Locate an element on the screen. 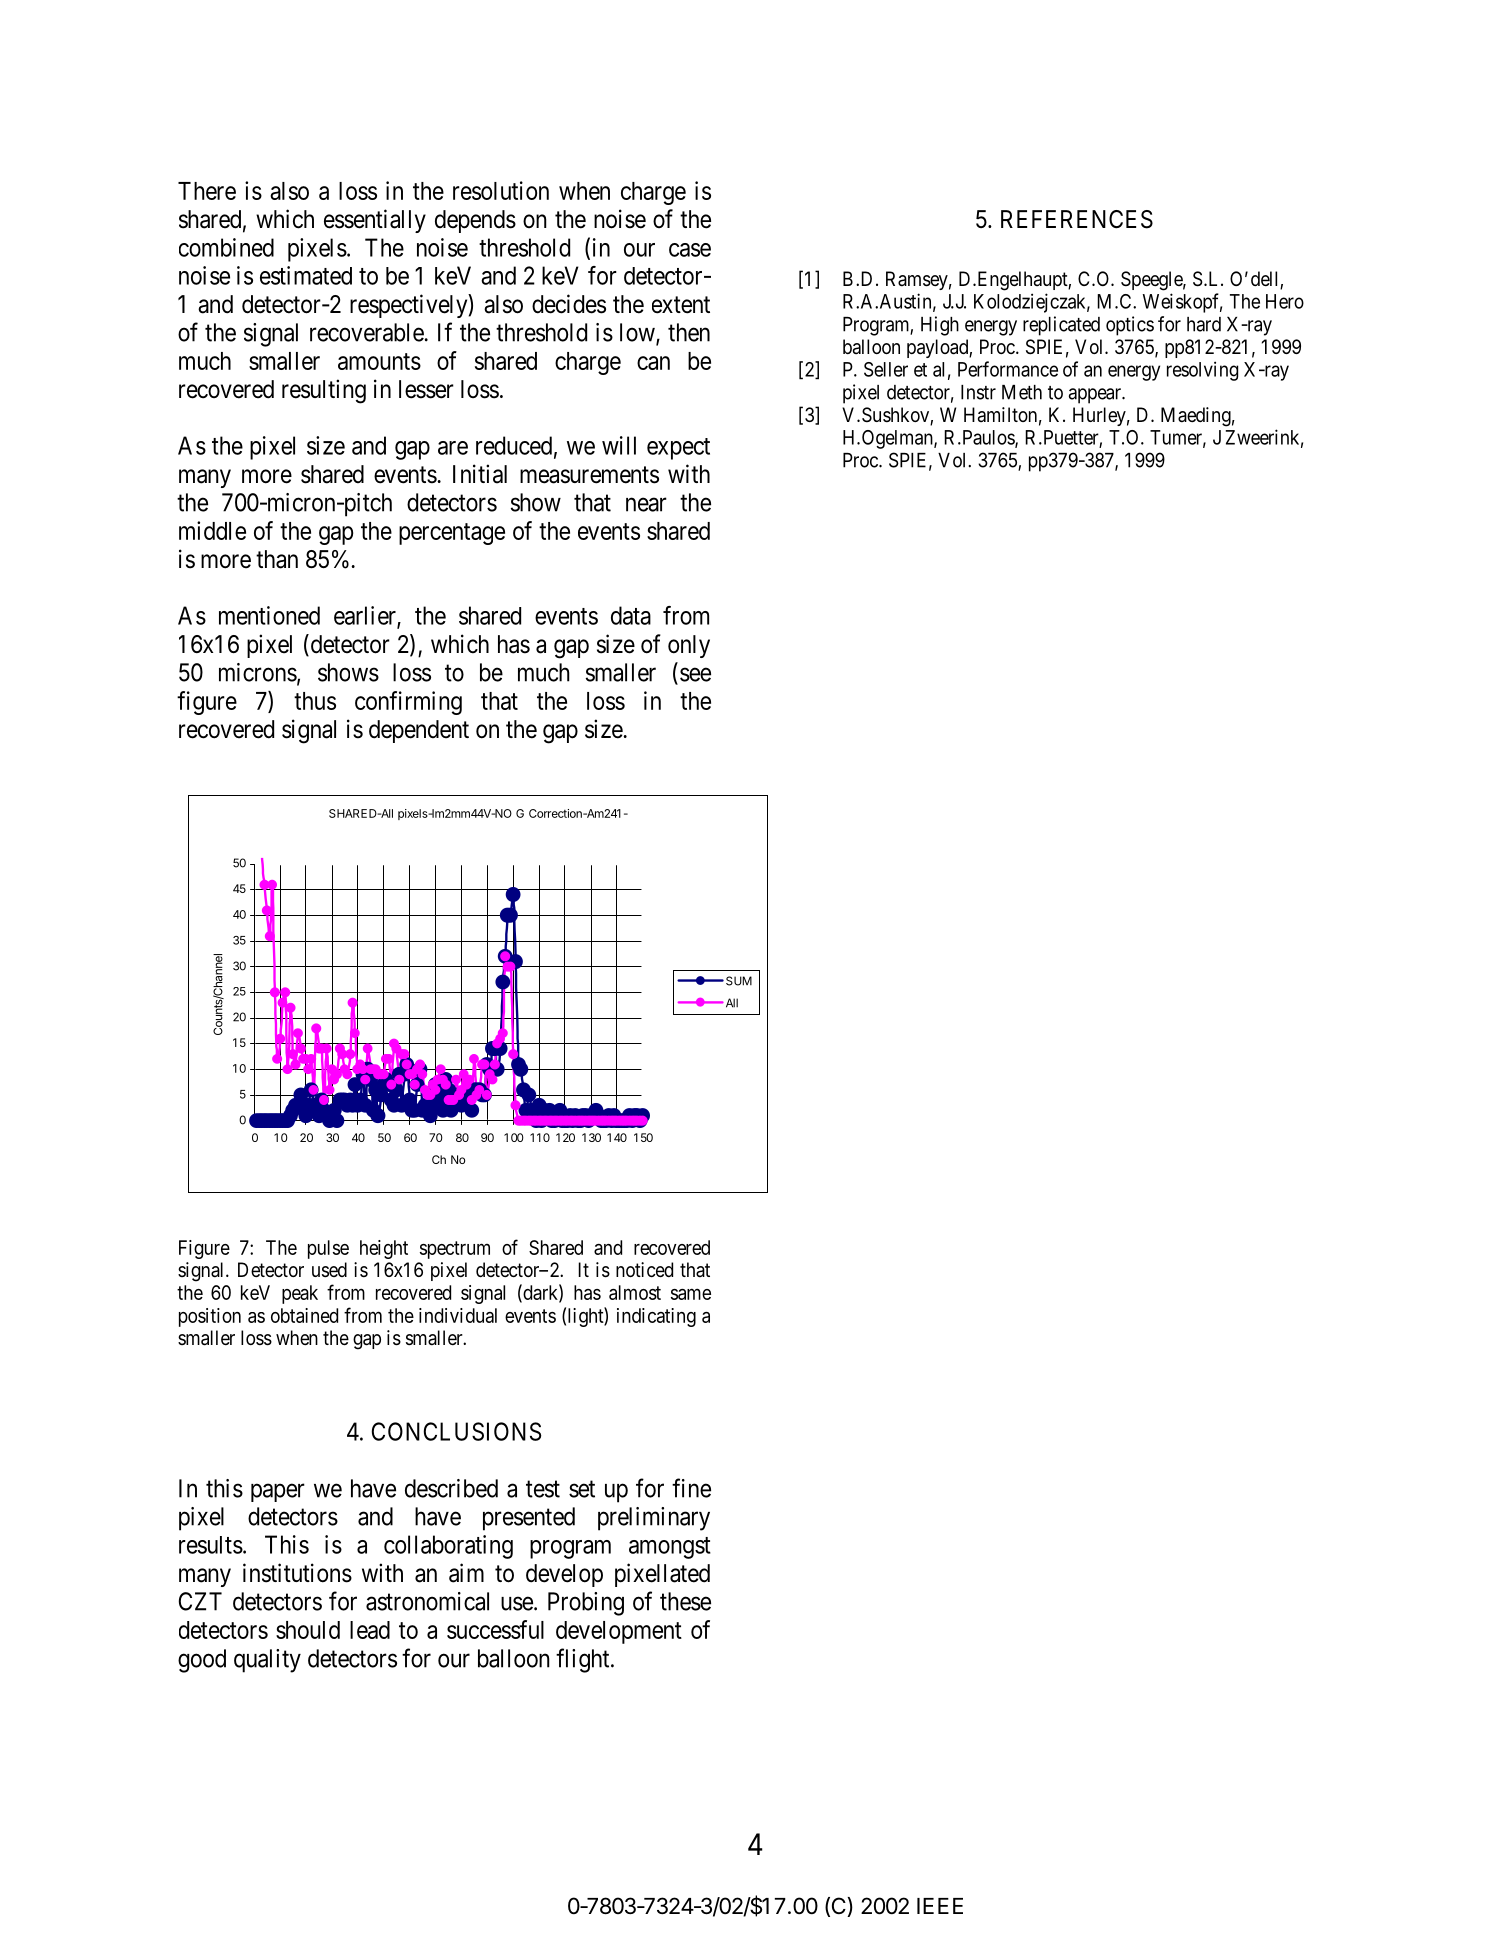  REFERENCES is located at coordinates (1077, 219).
